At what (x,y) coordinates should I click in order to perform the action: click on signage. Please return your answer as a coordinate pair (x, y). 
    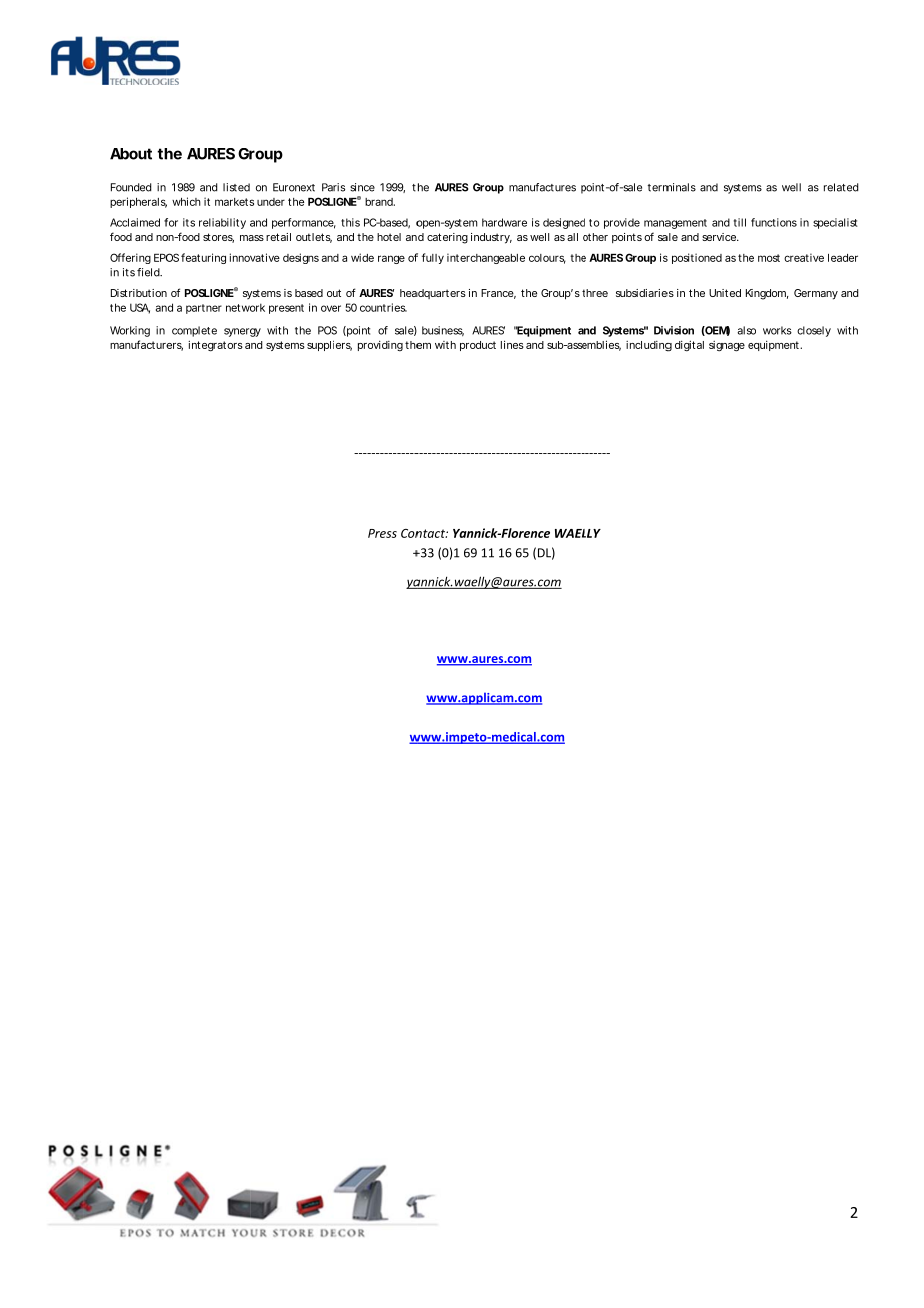
    Looking at the image, I should click on (727, 346).
